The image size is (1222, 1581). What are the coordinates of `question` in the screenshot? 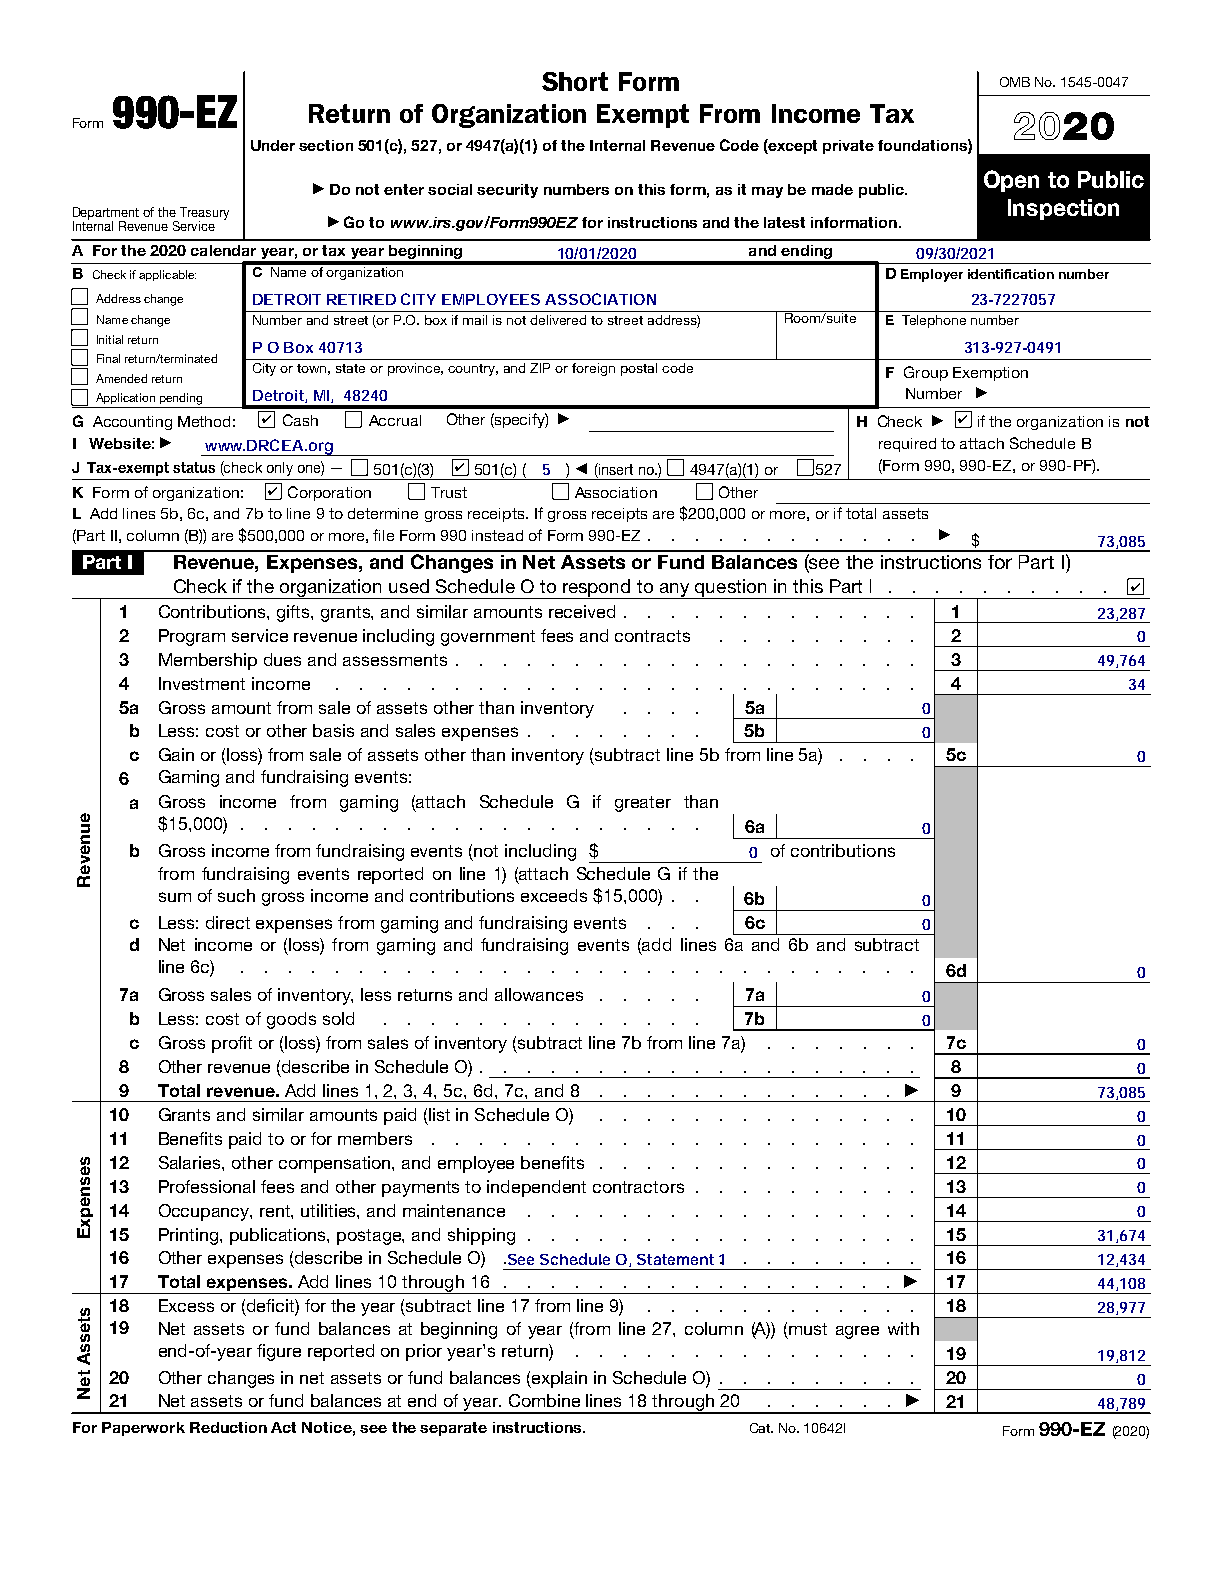 It's located at (731, 589).
